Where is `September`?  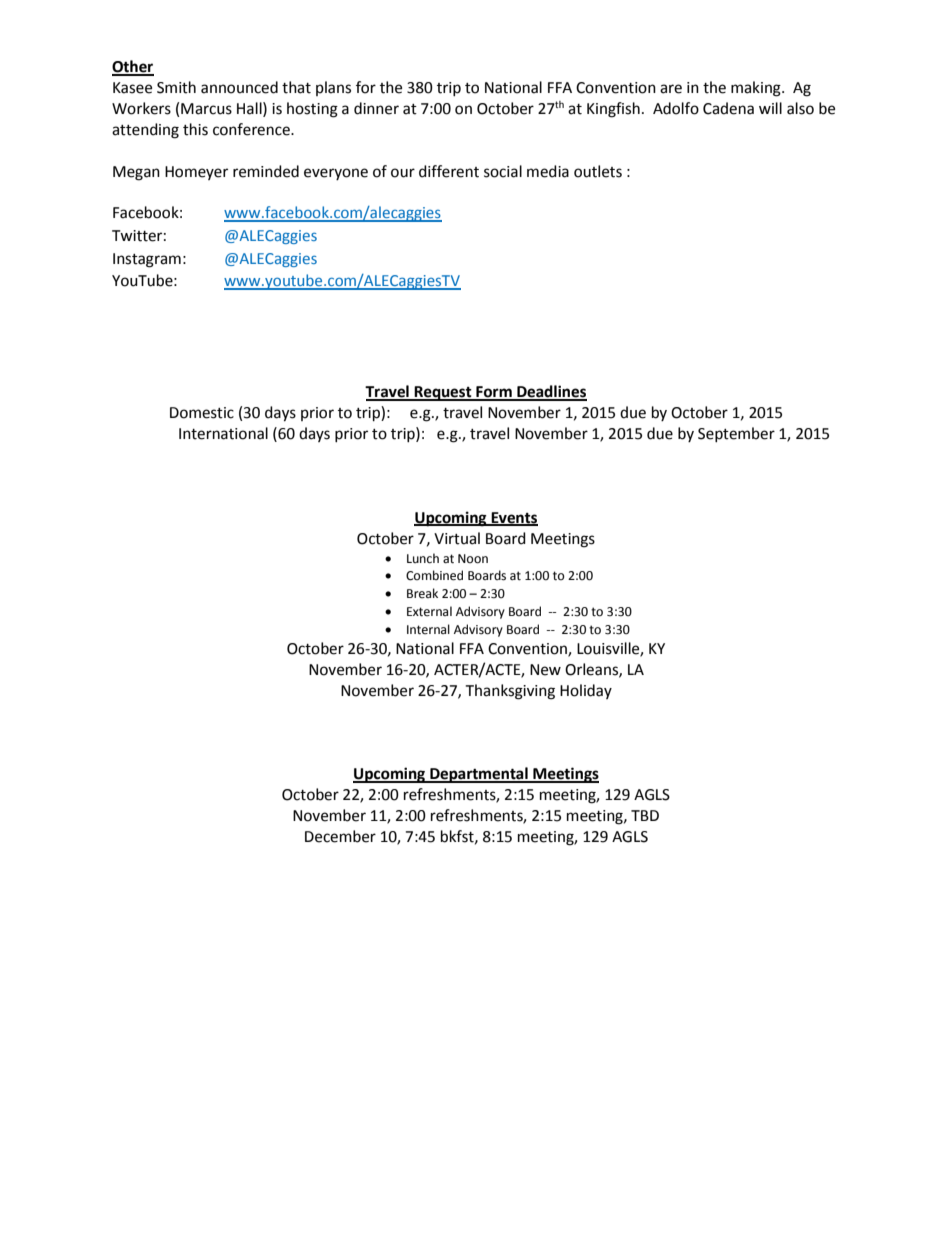 September is located at coordinates (736, 434).
